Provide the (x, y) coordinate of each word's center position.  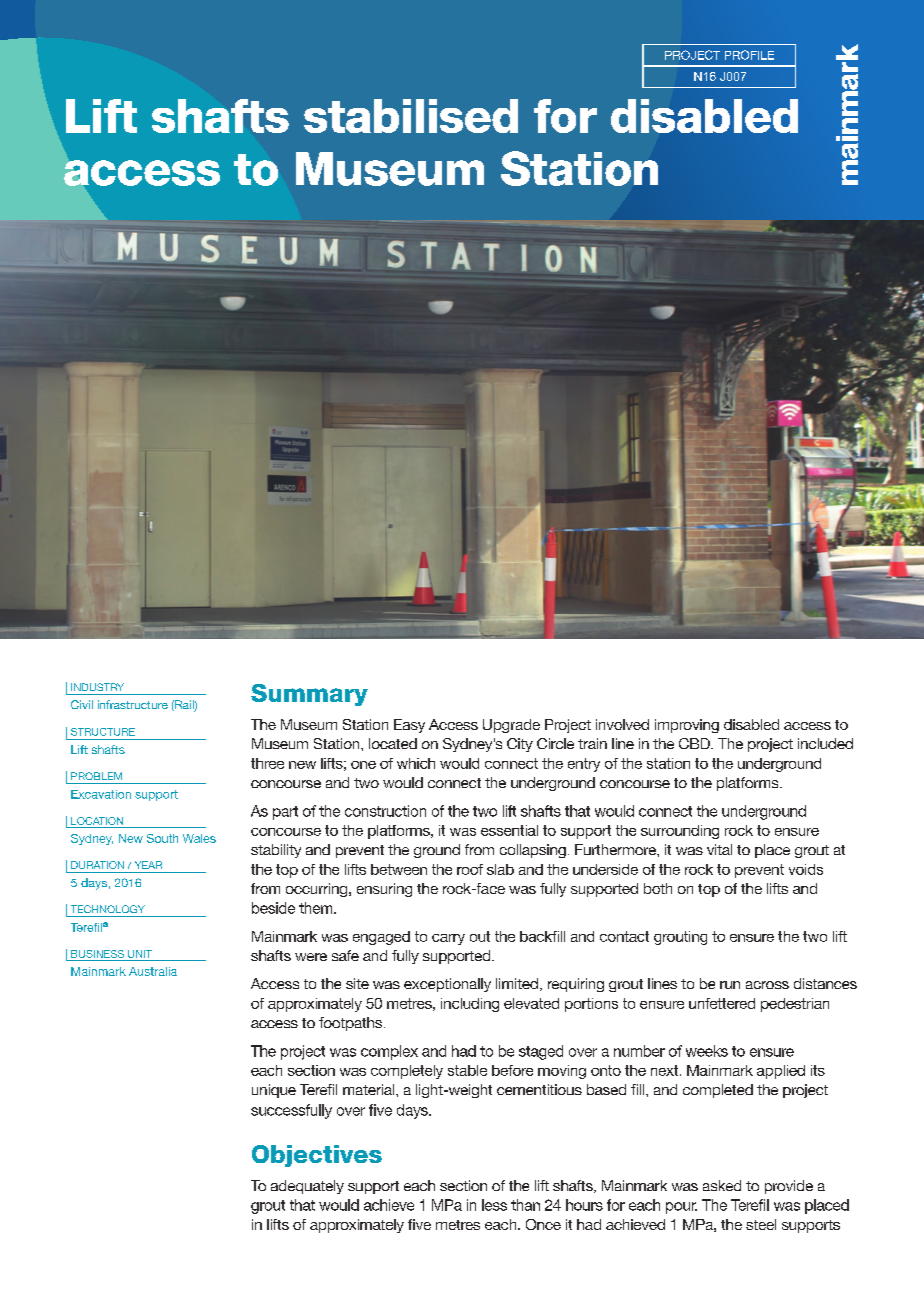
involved (622, 724)
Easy (409, 726)
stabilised (411, 116)
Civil (82, 704)
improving (687, 726)
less (494, 1205)
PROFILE (749, 55)
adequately (307, 1187)
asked (722, 1185)
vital (719, 849)
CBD (695, 743)
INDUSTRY (97, 687)
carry (448, 939)
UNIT (140, 954)
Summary (309, 695)
